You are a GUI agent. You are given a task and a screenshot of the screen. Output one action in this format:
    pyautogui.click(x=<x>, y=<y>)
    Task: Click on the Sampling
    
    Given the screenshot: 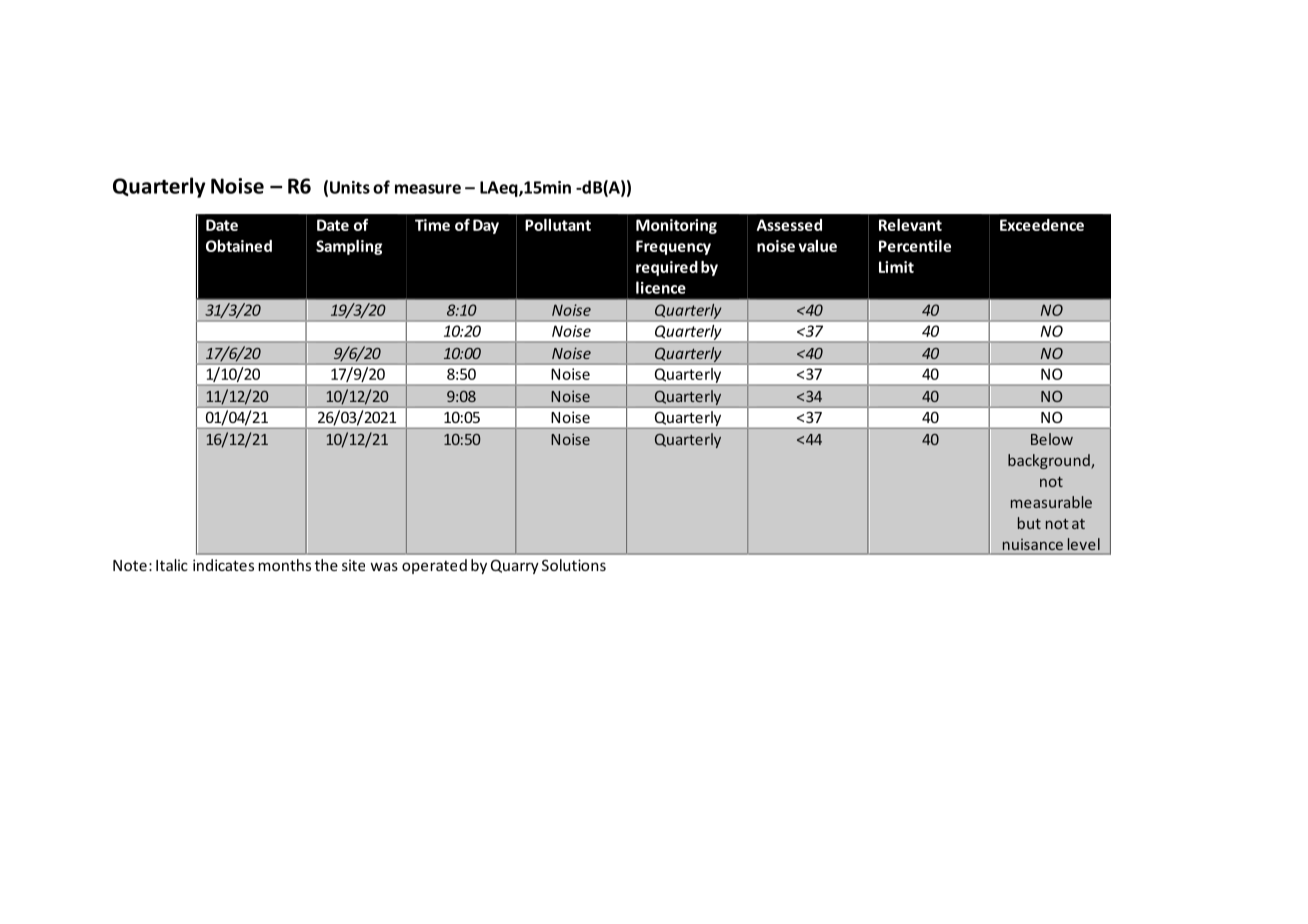 What is the action you would take?
    pyautogui.click(x=349, y=247)
